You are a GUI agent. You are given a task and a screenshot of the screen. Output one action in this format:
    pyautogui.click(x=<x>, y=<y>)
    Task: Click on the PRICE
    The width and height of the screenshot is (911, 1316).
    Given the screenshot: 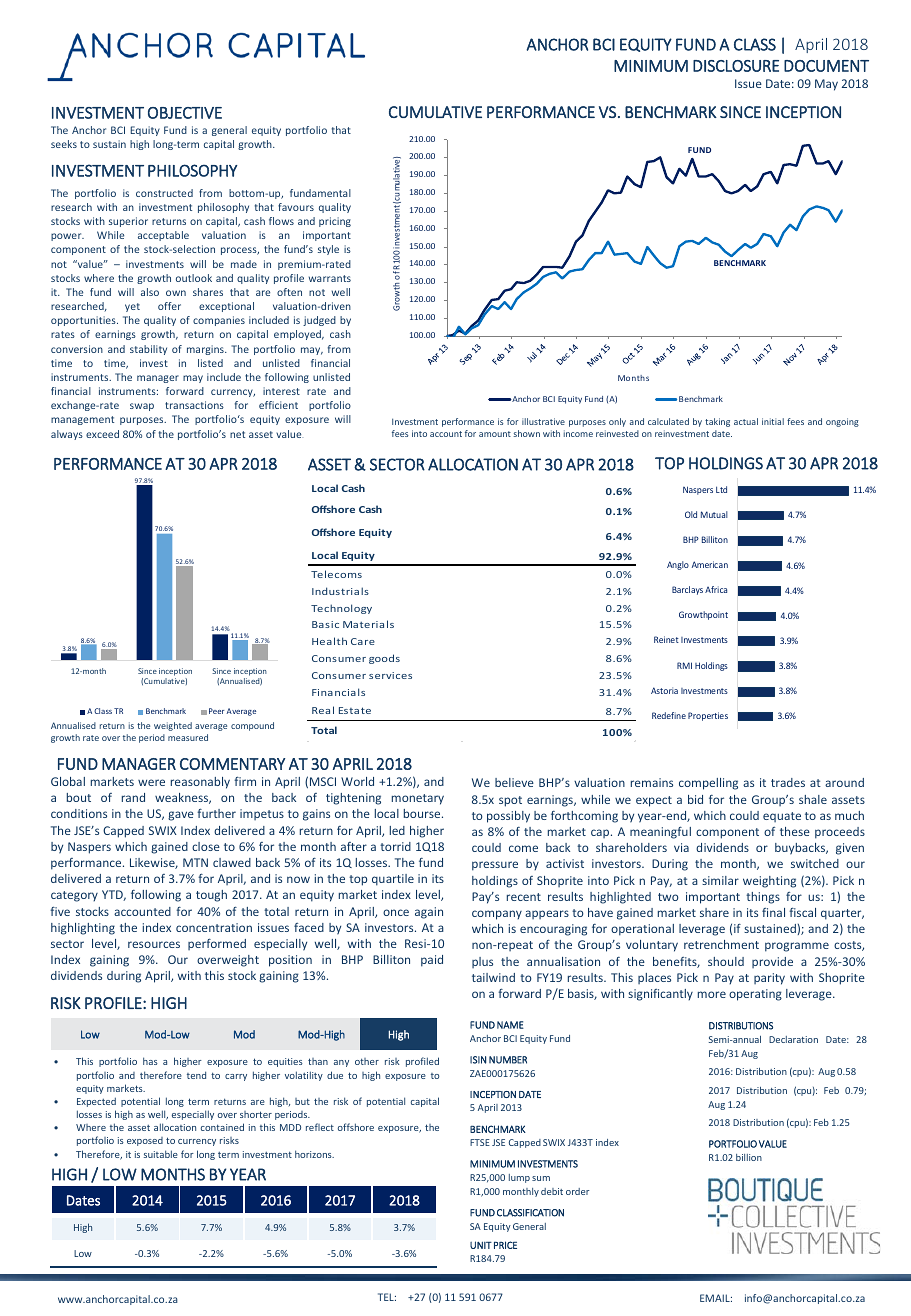 What is the action you would take?
    pyautogui.click(x=505, y=1245)
